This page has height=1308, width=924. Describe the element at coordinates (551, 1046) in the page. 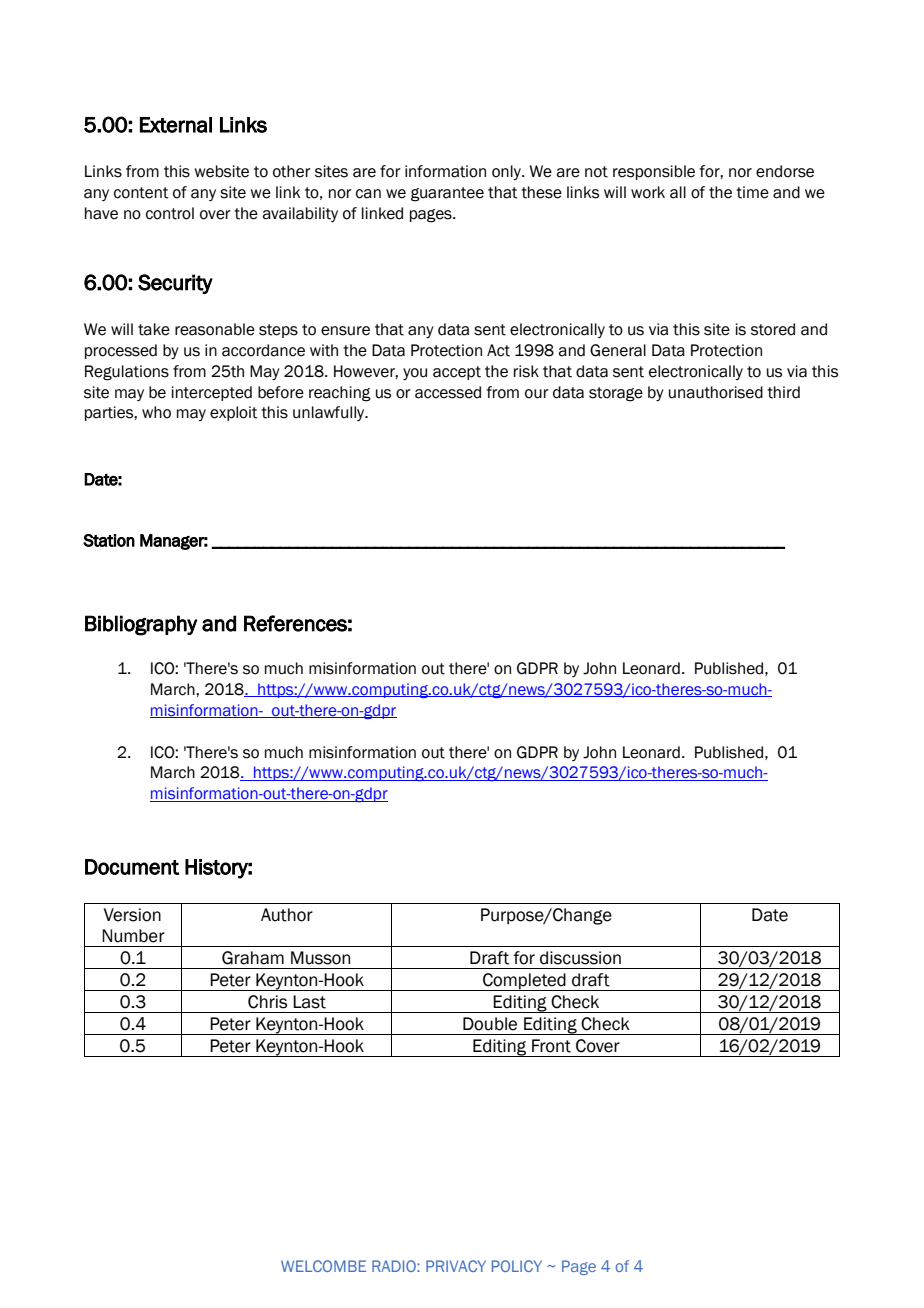

I see `Front` at that location.
